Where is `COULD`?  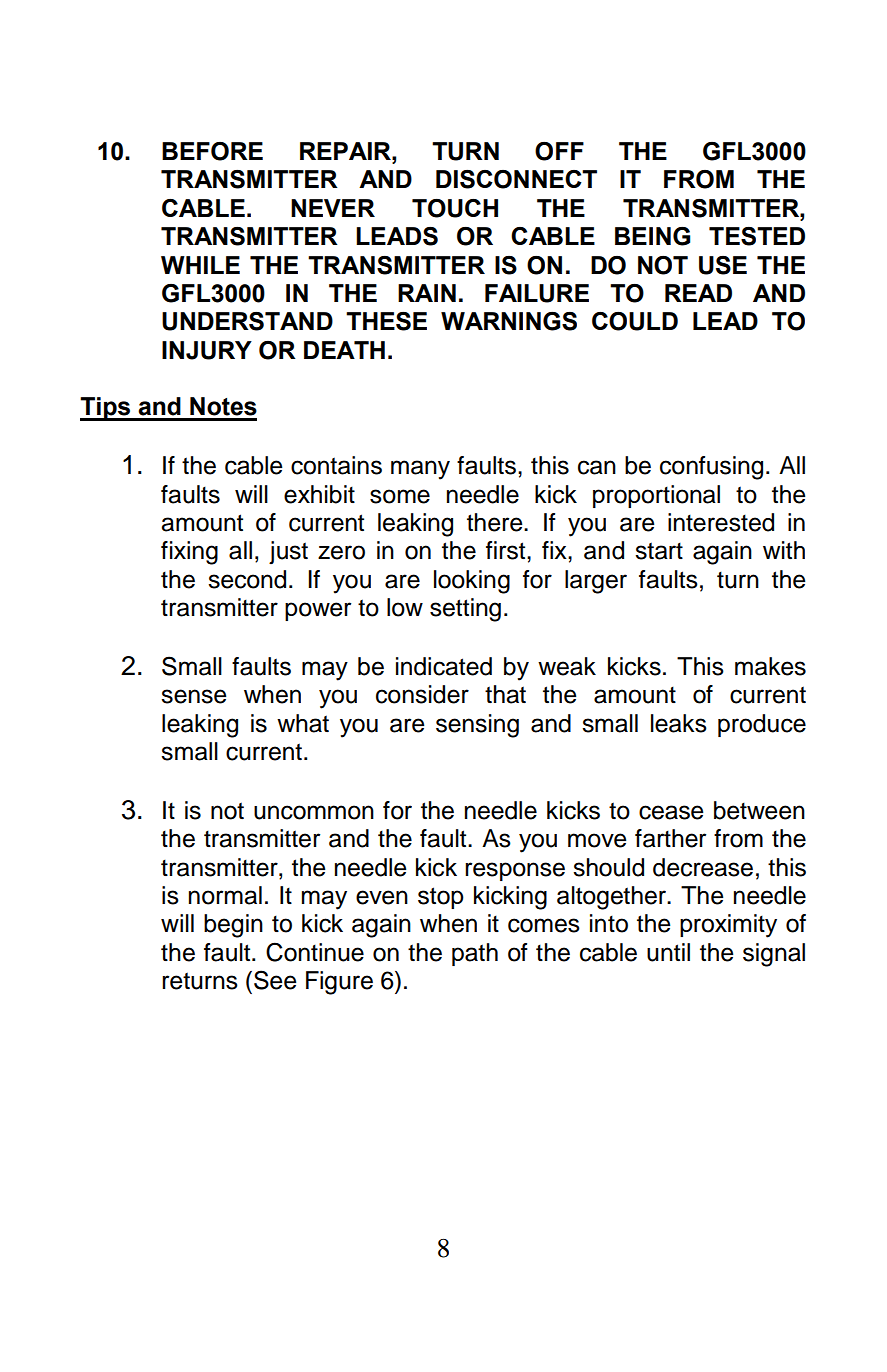 COULD is located at coordinates (635, 321).
